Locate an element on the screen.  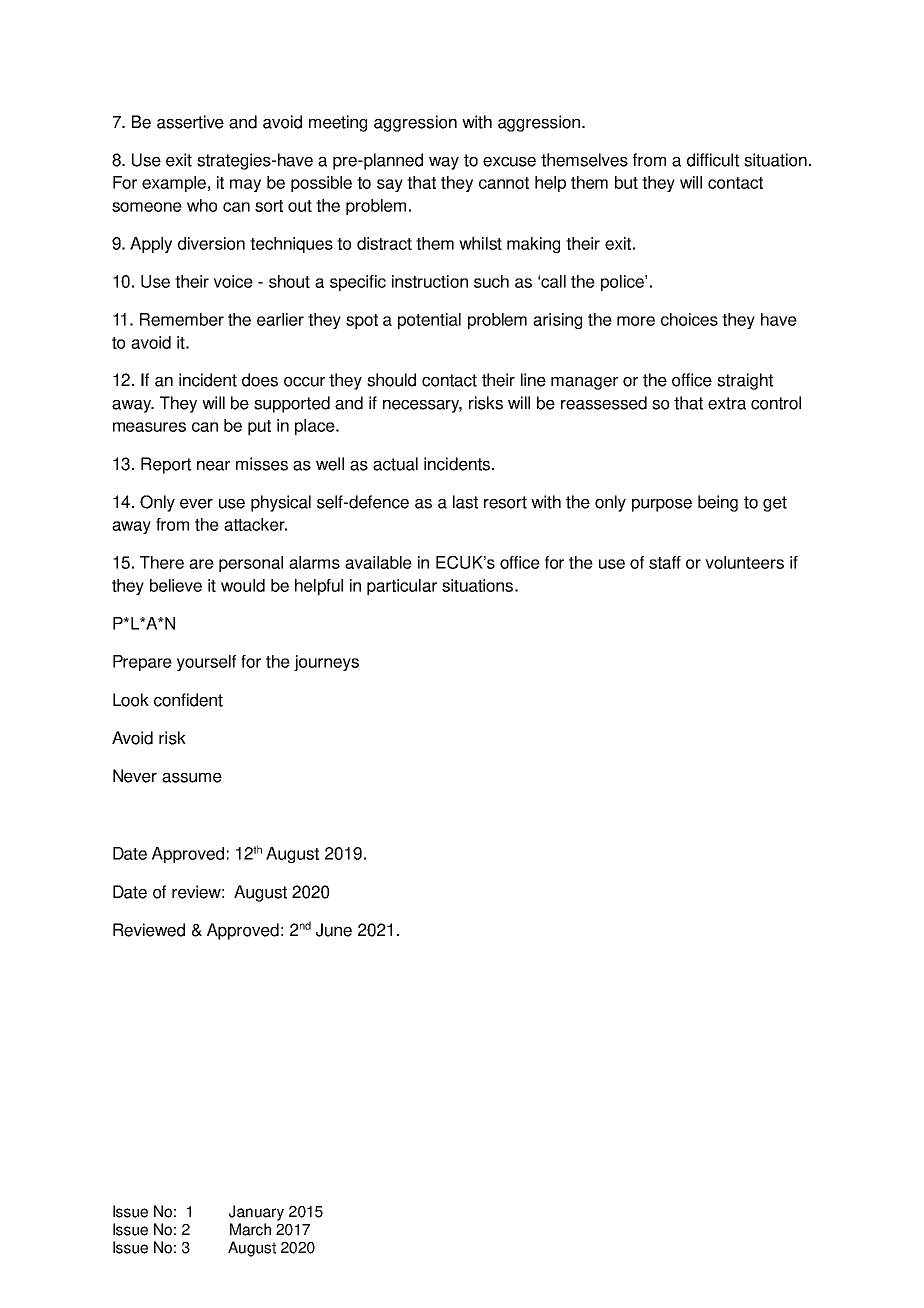
staff is located at coordinates (665, 562).
